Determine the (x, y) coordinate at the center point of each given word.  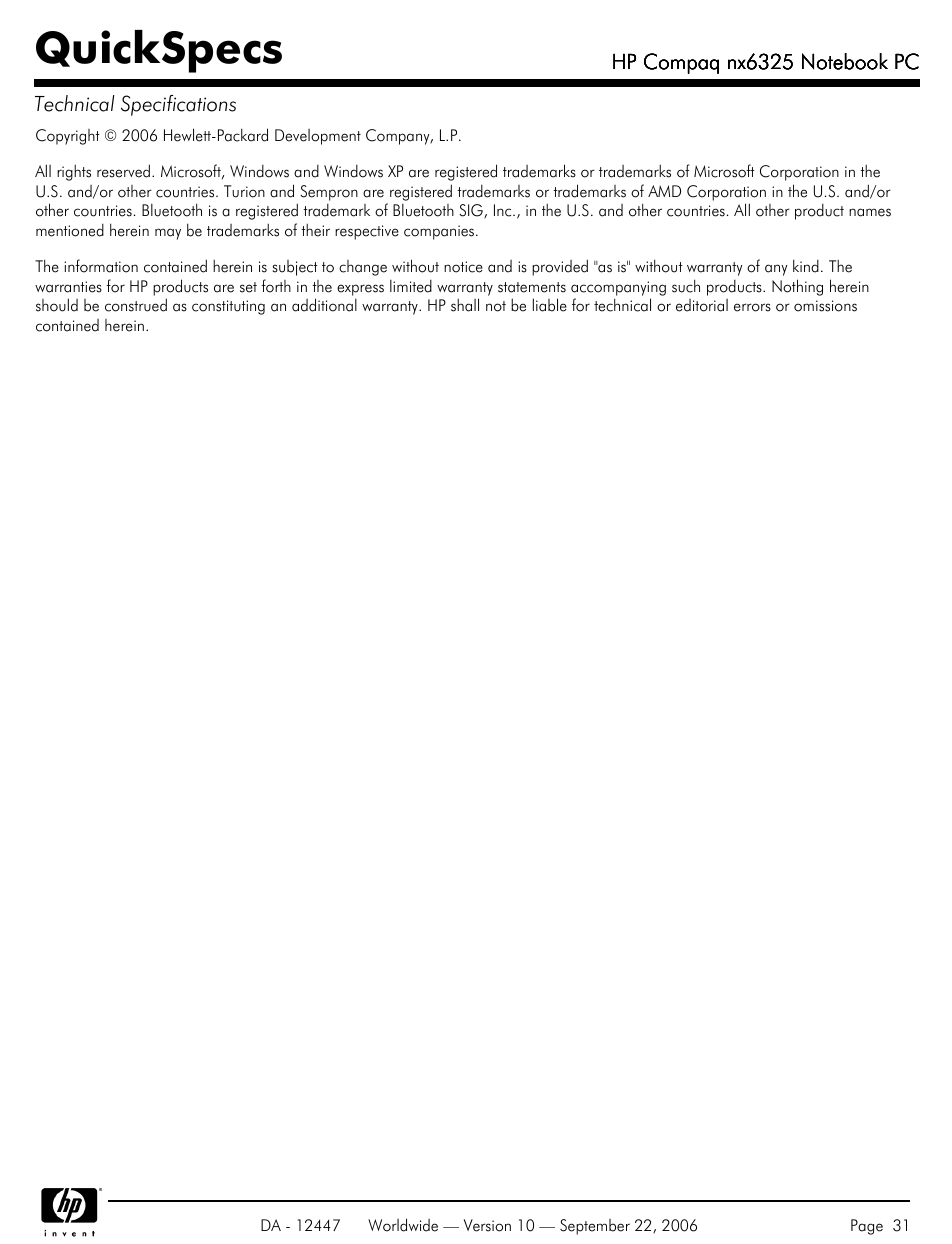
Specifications (178, 105)
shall (465, 305)
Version (487, 1225)
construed (136, 305)
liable (550, 305)
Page (867, 1227)
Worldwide (403, 1225)
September (595, 1227)
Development (318, 137)
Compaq (681, 63)
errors (752, 307)
